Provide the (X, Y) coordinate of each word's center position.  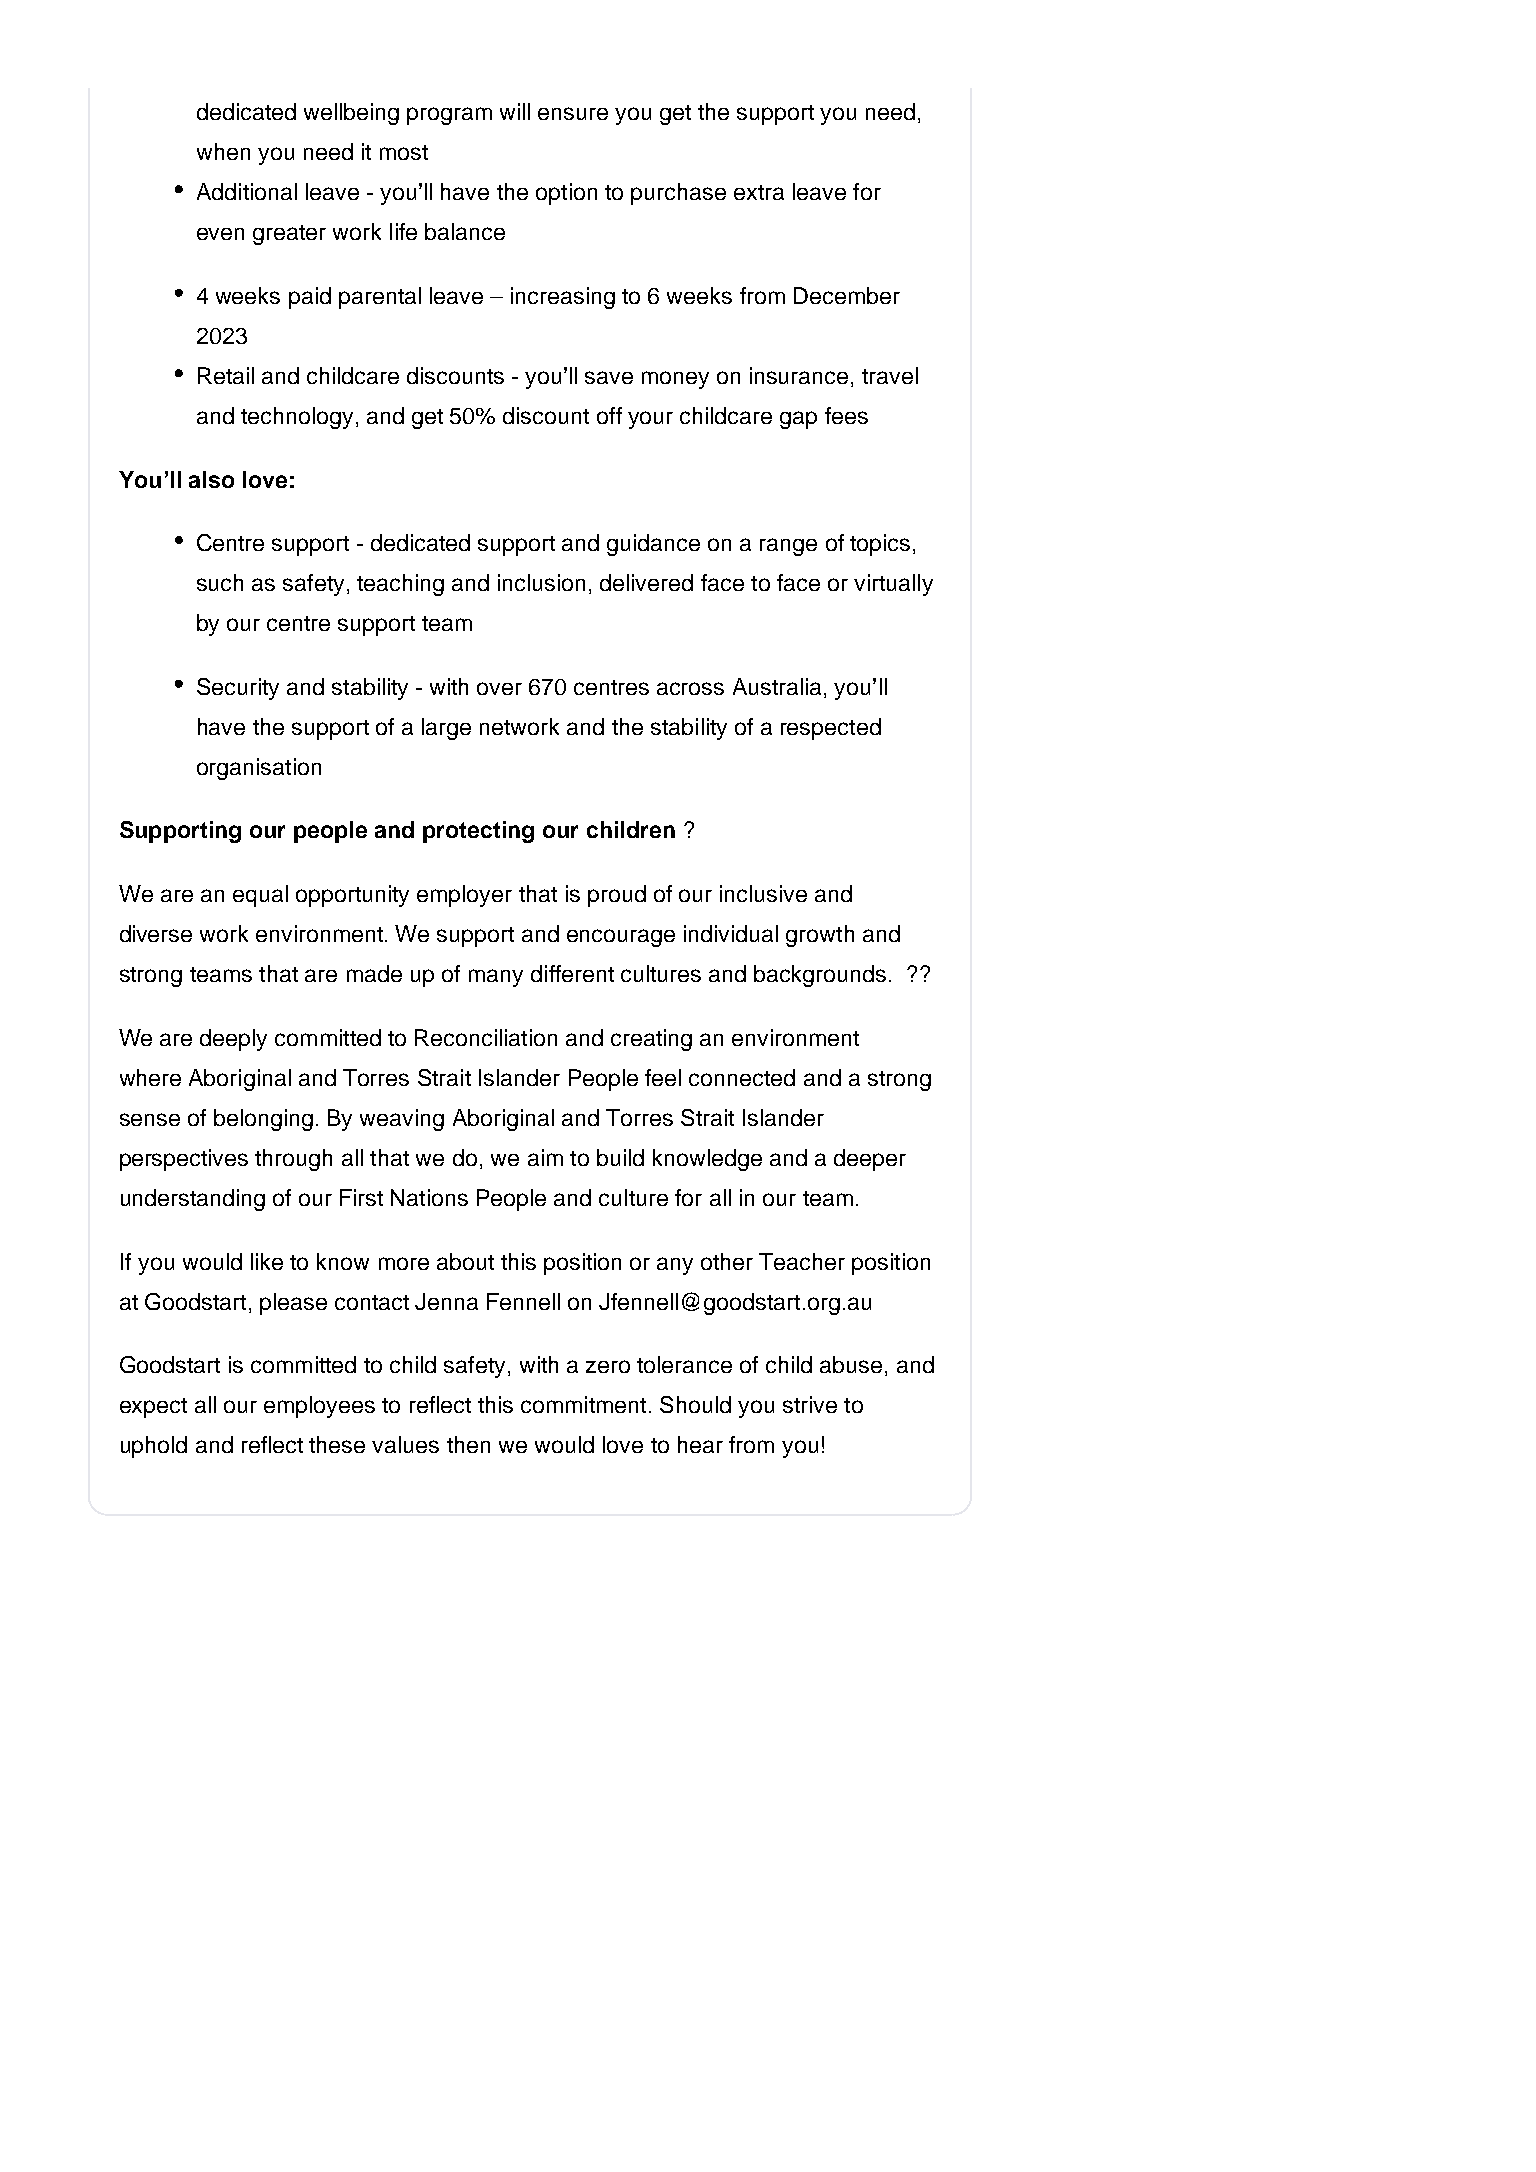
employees (319, 1407)
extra (759, 192)
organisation (259, 769)
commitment (583, 1404)
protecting (478, 832)
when (223, 151)
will (515, 111)
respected (831, 729)
